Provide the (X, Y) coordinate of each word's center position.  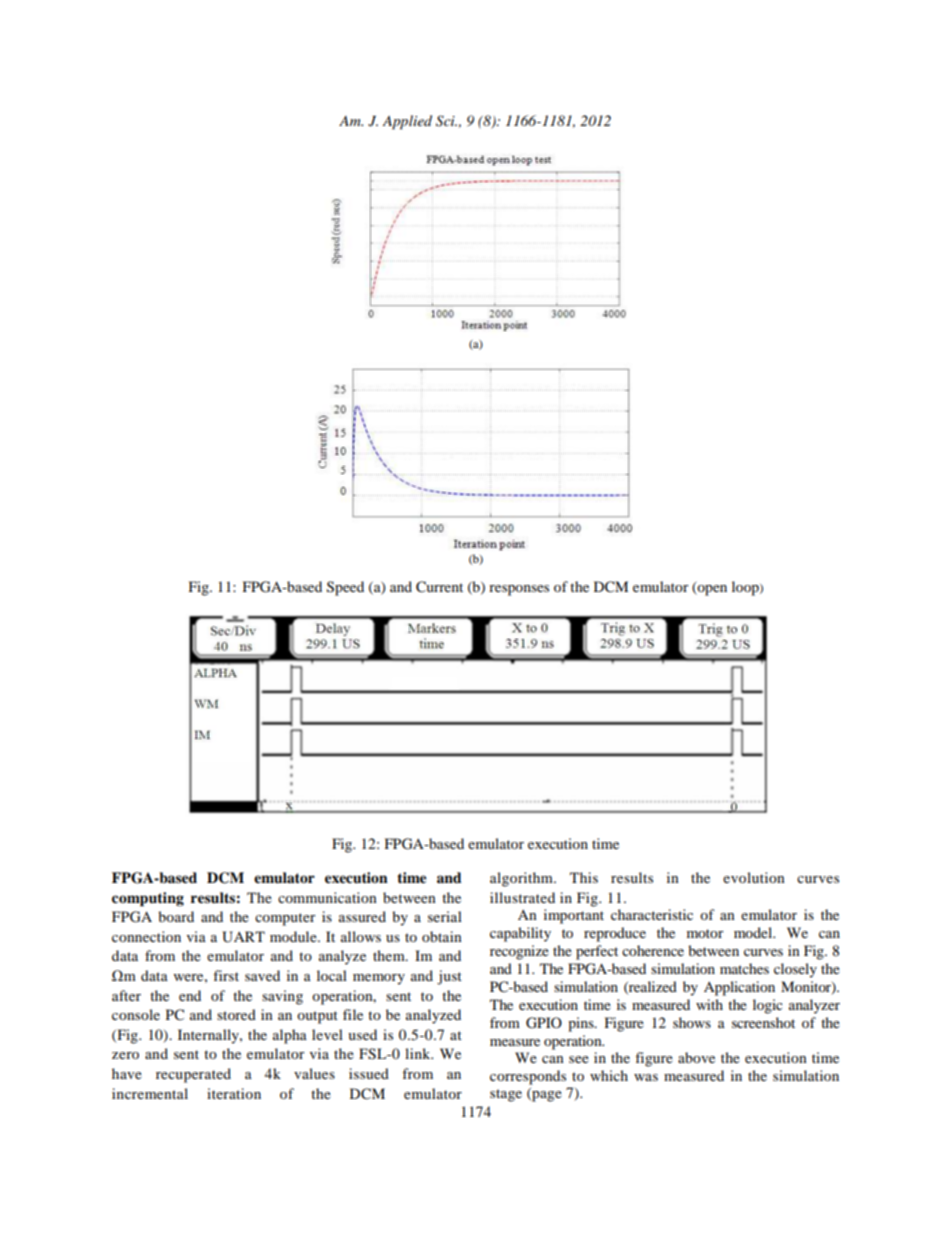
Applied (407, 122)
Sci (446, 121)
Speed (345, 588)
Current (439, 587)
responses (519, 590)
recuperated (193, 1075)
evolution (754, 877)
